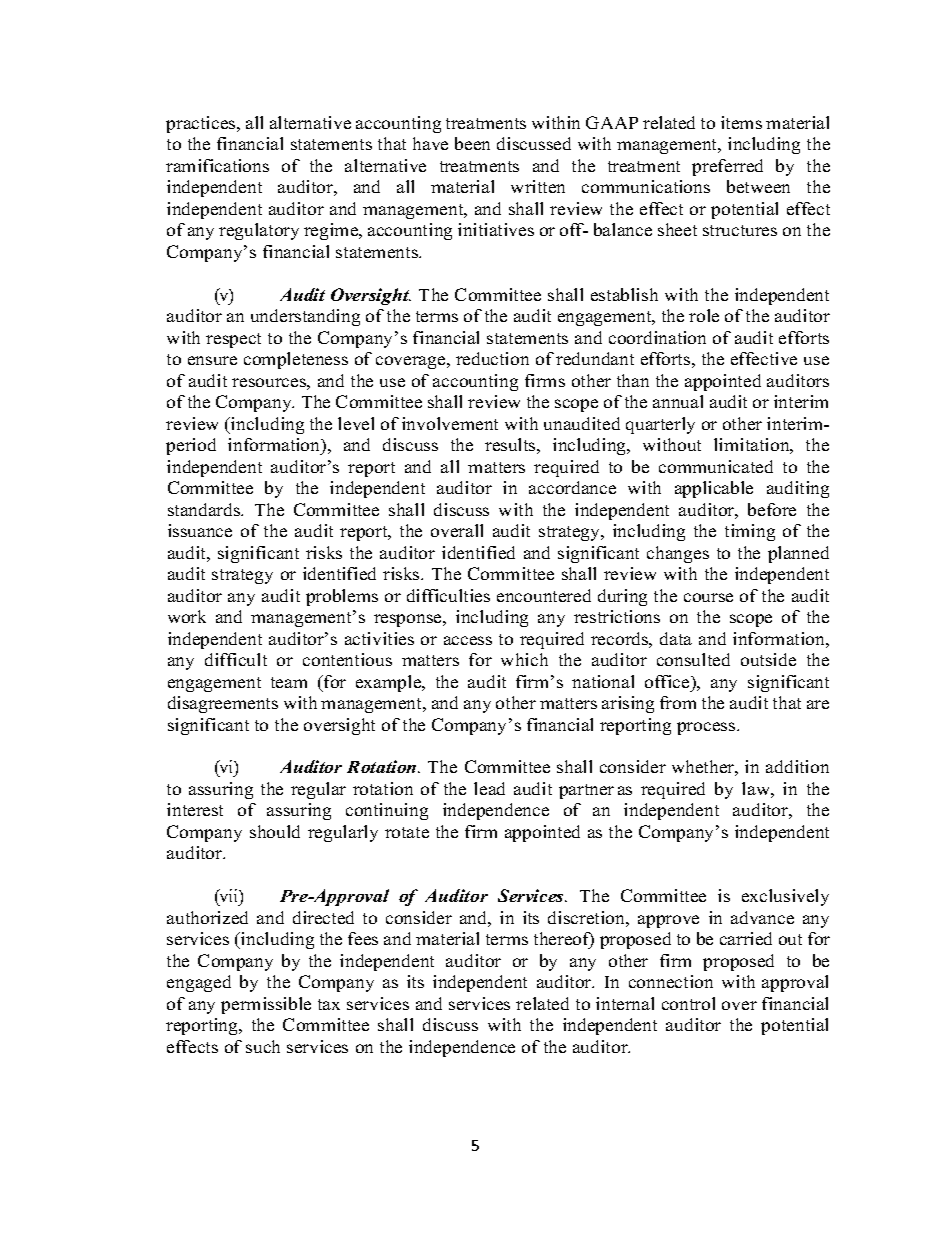 The width and height of the screenshot is (952, 1233). What do you see at coordinates (708, 597) in the screenshot?
I see `course` at bounding box center [708, 597].
